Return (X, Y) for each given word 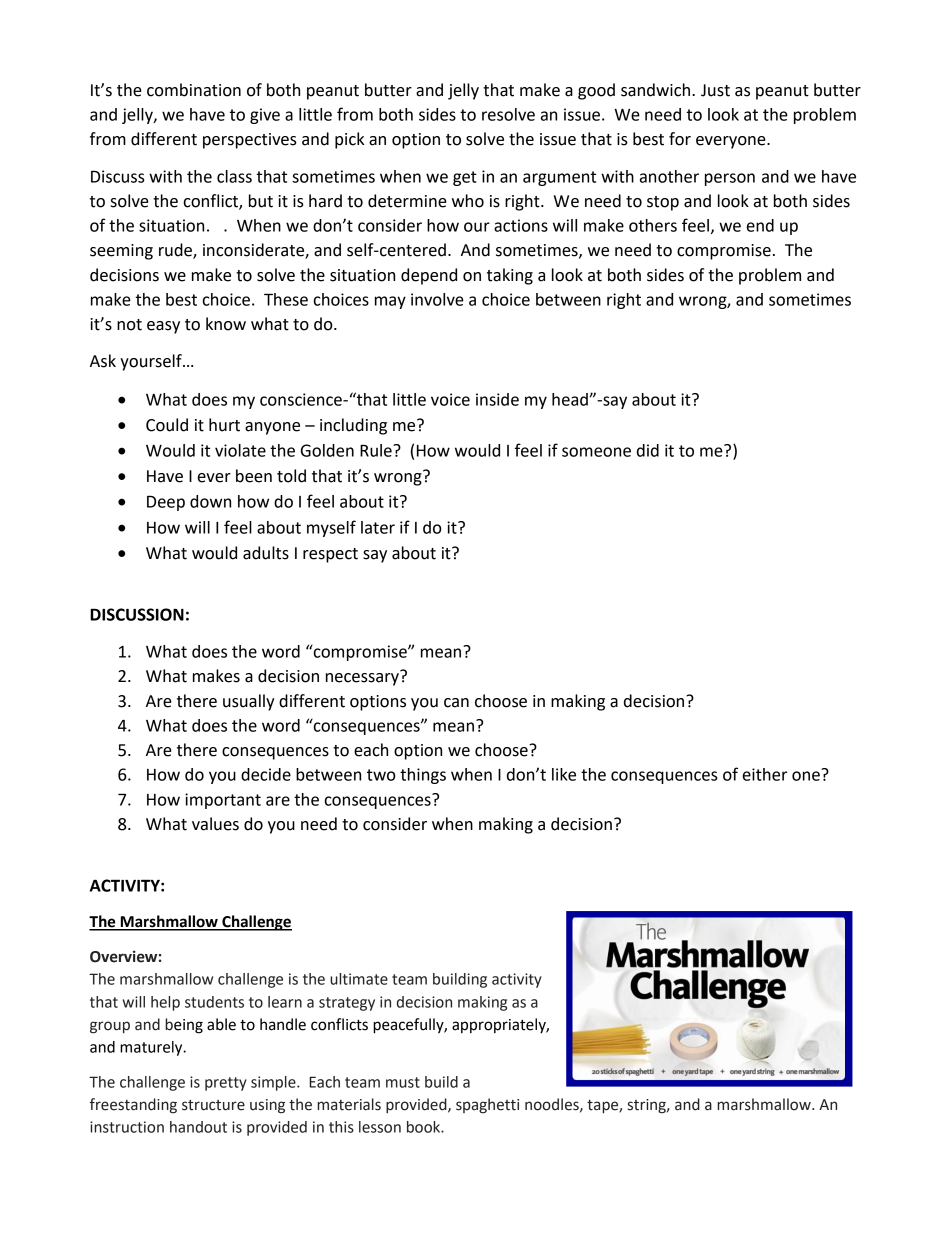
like (564, 774)
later (378, 527)
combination (194, 90)
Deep (166, 503)
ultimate (359, 979)
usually (249, 702)
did (648, 450)
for (680, 139)
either (765, 774)
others (653, 225)
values (215, 824)
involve (437, 299)
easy (163, 327)
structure (213, 1105)
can (456, 703)
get (465, 178)
